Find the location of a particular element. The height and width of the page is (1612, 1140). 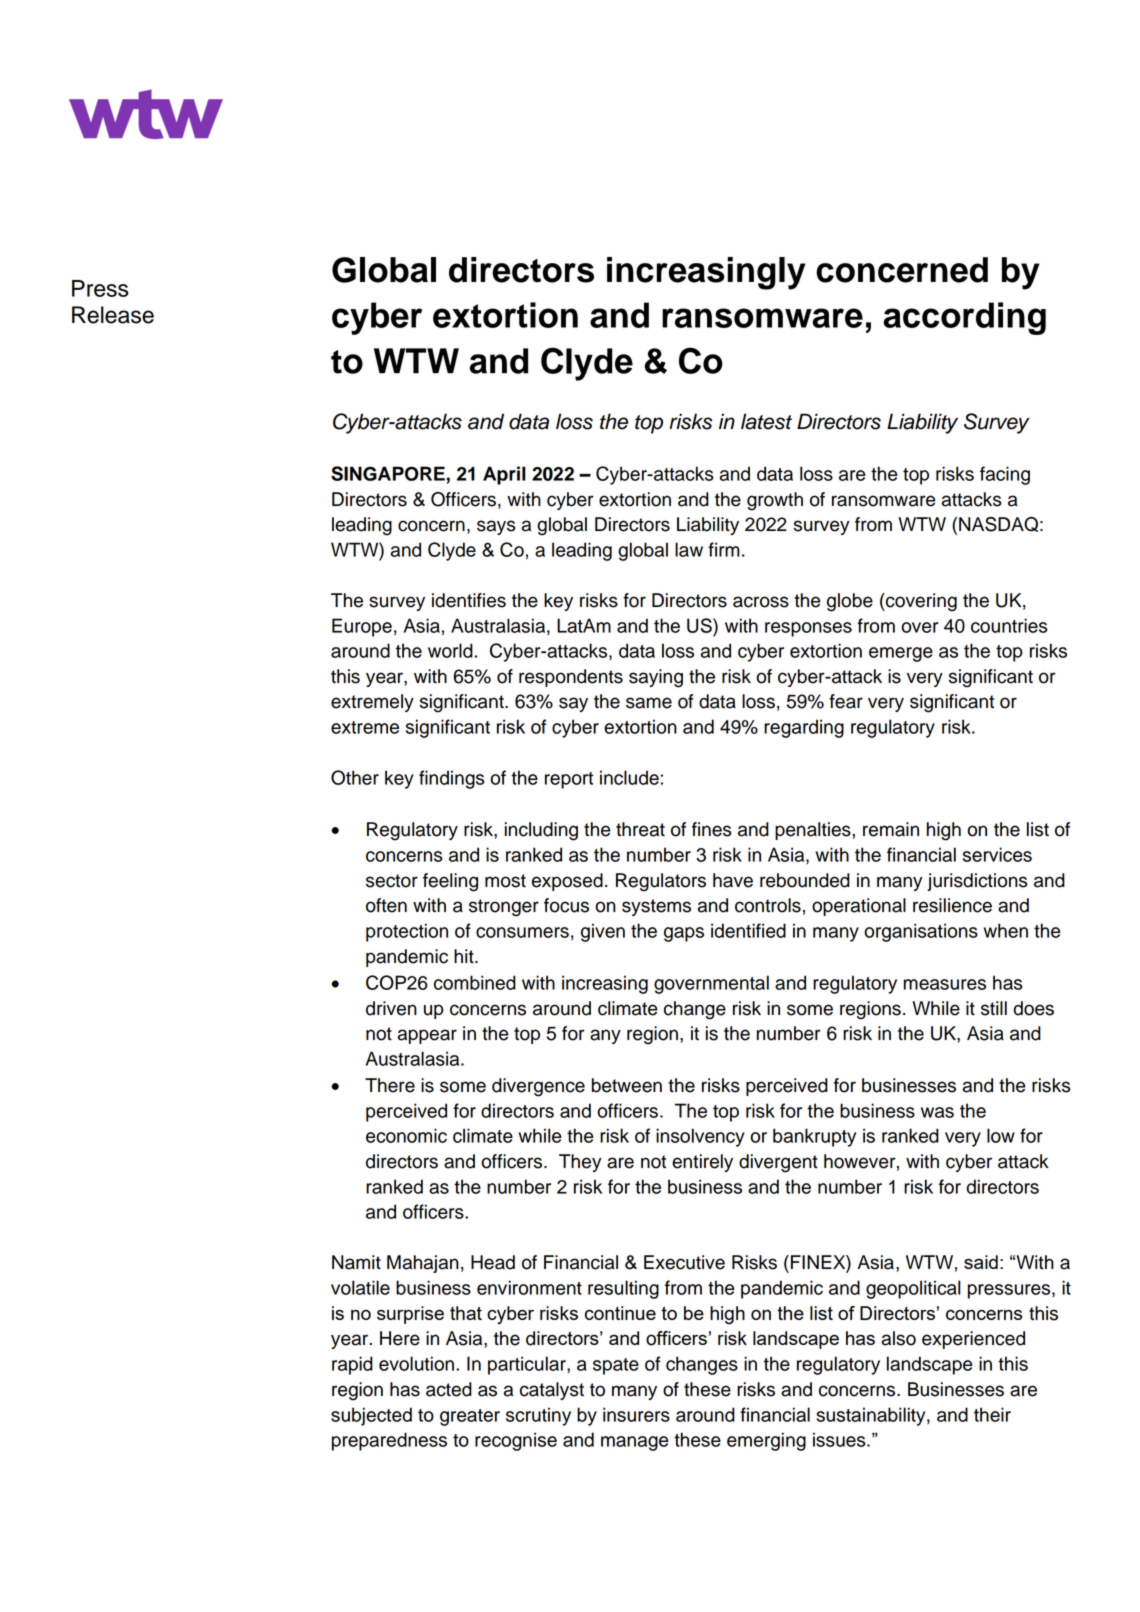

rapid is located at coordinates (352, 1365).
